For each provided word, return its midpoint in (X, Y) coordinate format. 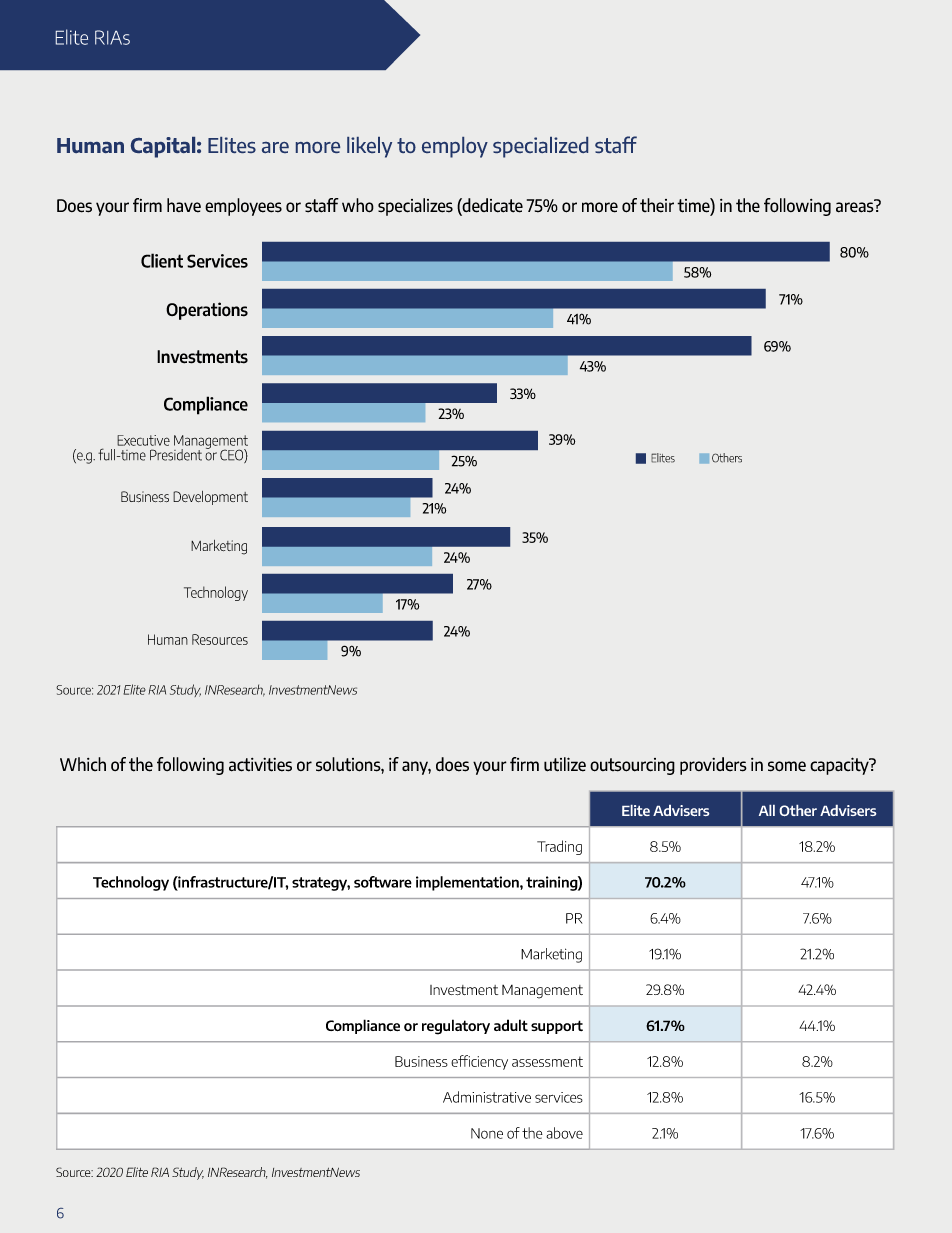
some (787, 766)
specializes (415, 207)
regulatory (456, 1027)
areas (856, 206)
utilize (565, 764)
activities (260, 765)
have (184, 205)
